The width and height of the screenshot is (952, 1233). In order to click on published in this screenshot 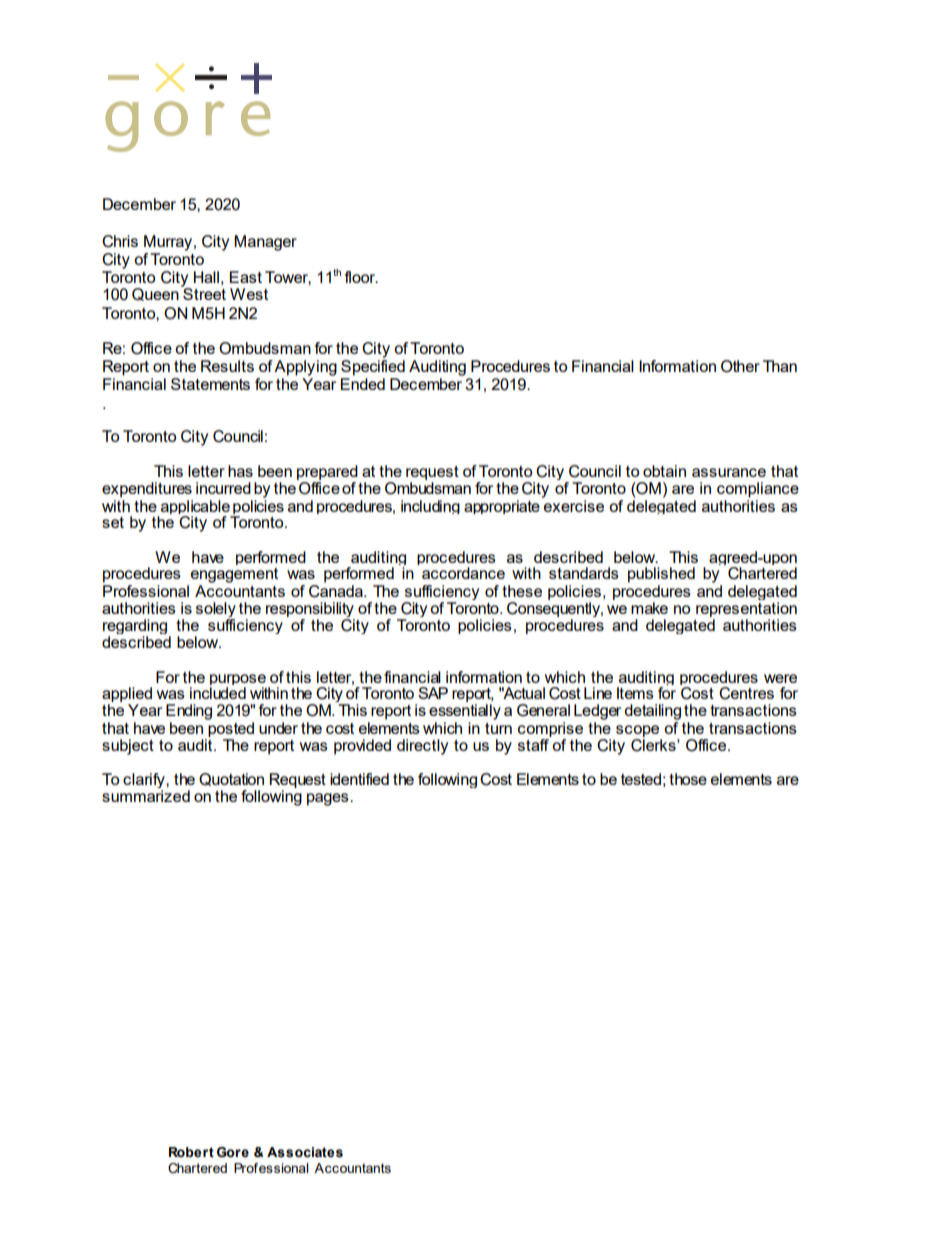, I will do `click(661, 575)`.
